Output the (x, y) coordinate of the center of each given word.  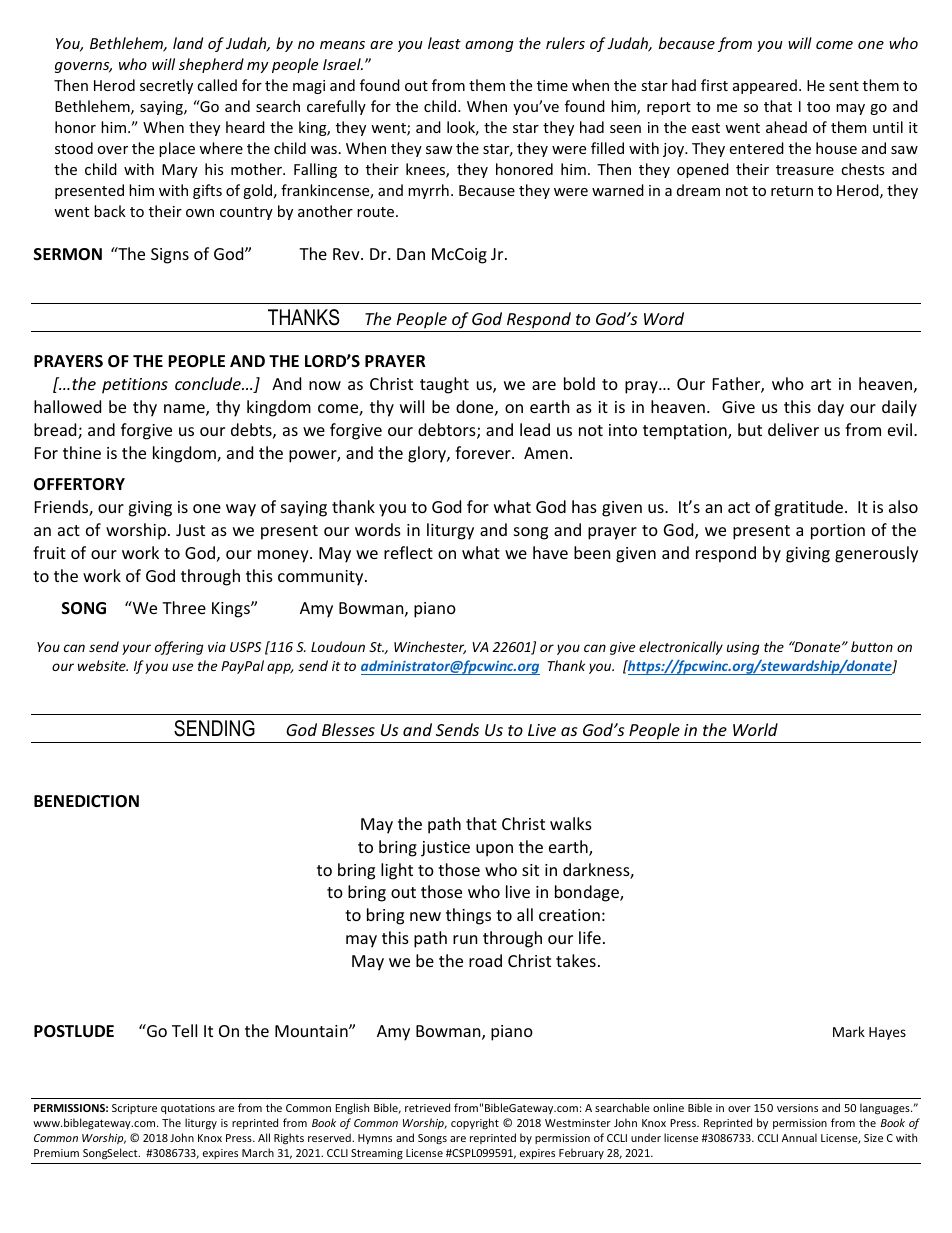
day (831, 408)
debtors (448, 431)
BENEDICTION (86, 801)
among (489, 46)
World (755, 729)
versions (797, 1108)
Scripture (134, 1109)
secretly (166, 86)
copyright (475, 1123)
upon (494, 850)
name (185, 410)
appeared (765, 86)
